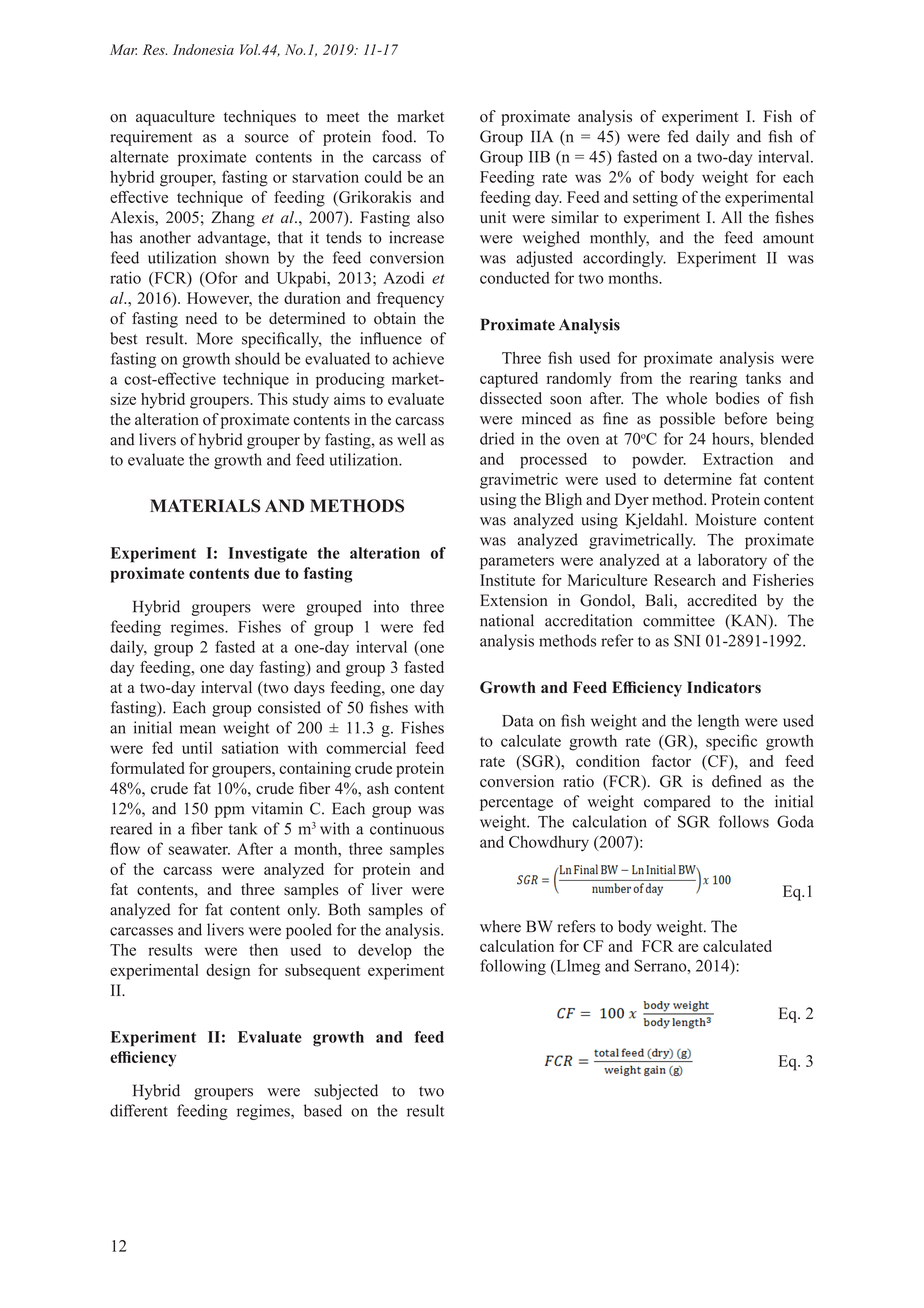  I want to click on length, so click(718, 722).
